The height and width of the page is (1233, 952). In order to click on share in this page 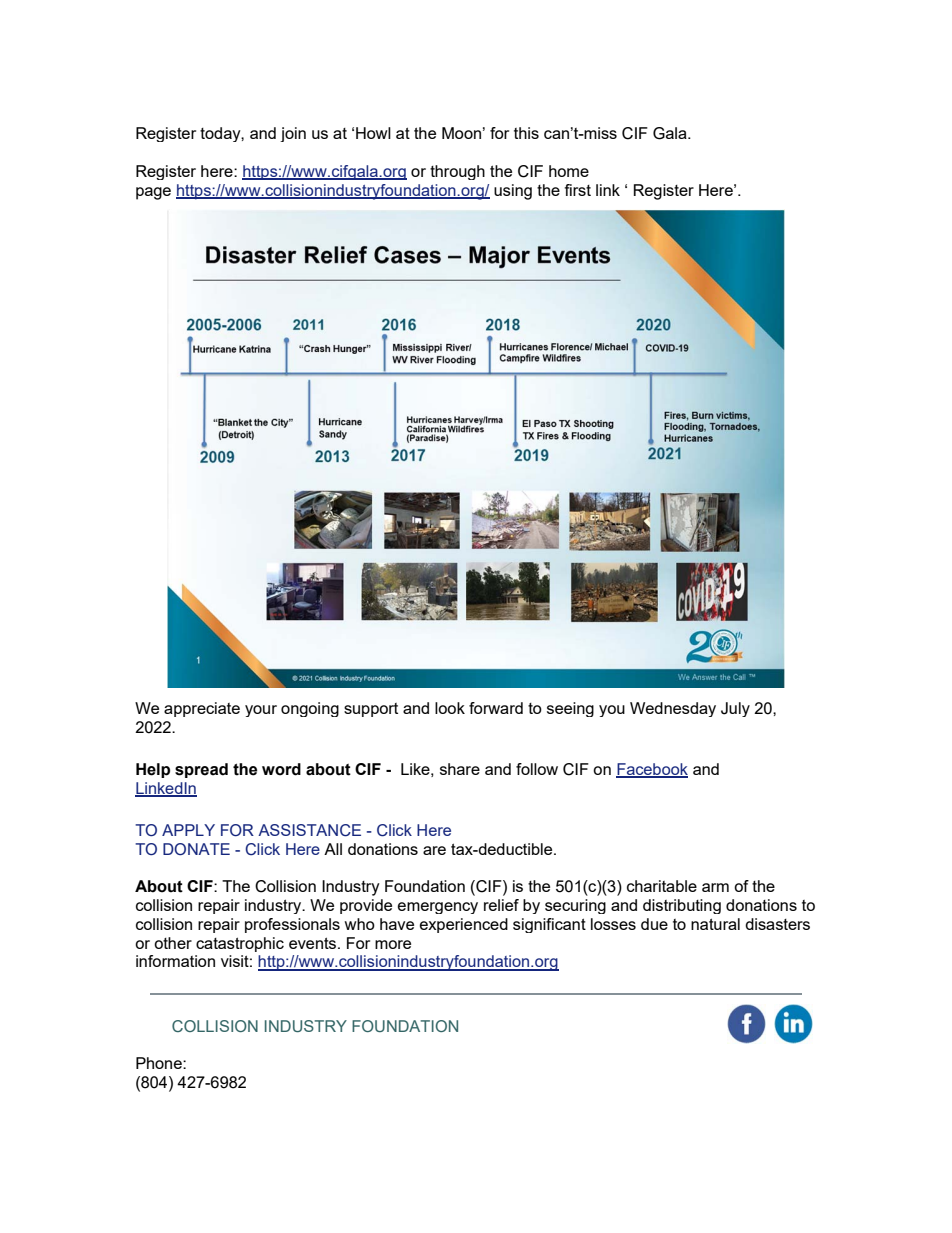, I will do `click(460, 769)`.
